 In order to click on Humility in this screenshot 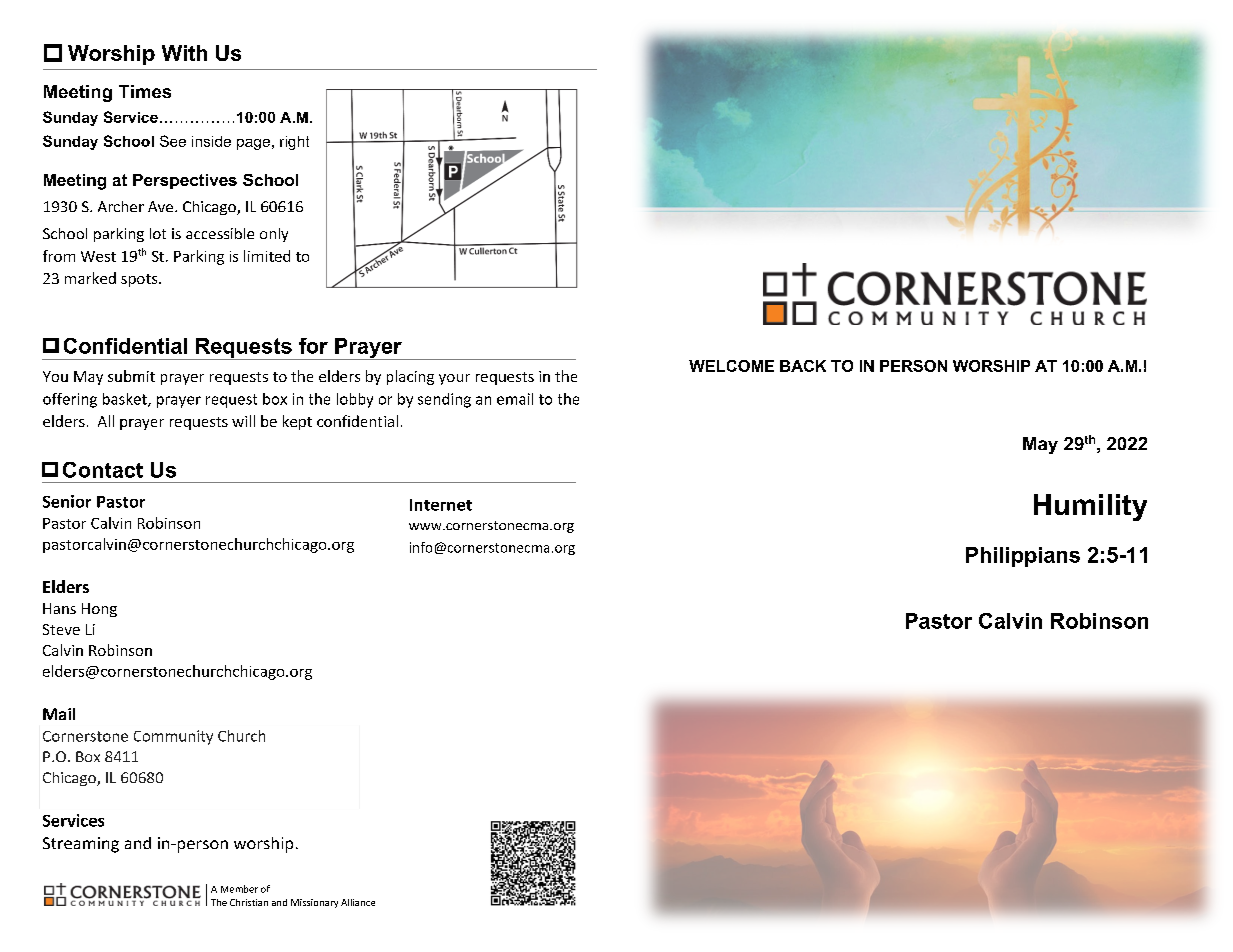, I will do `click(1090, 507)`.
